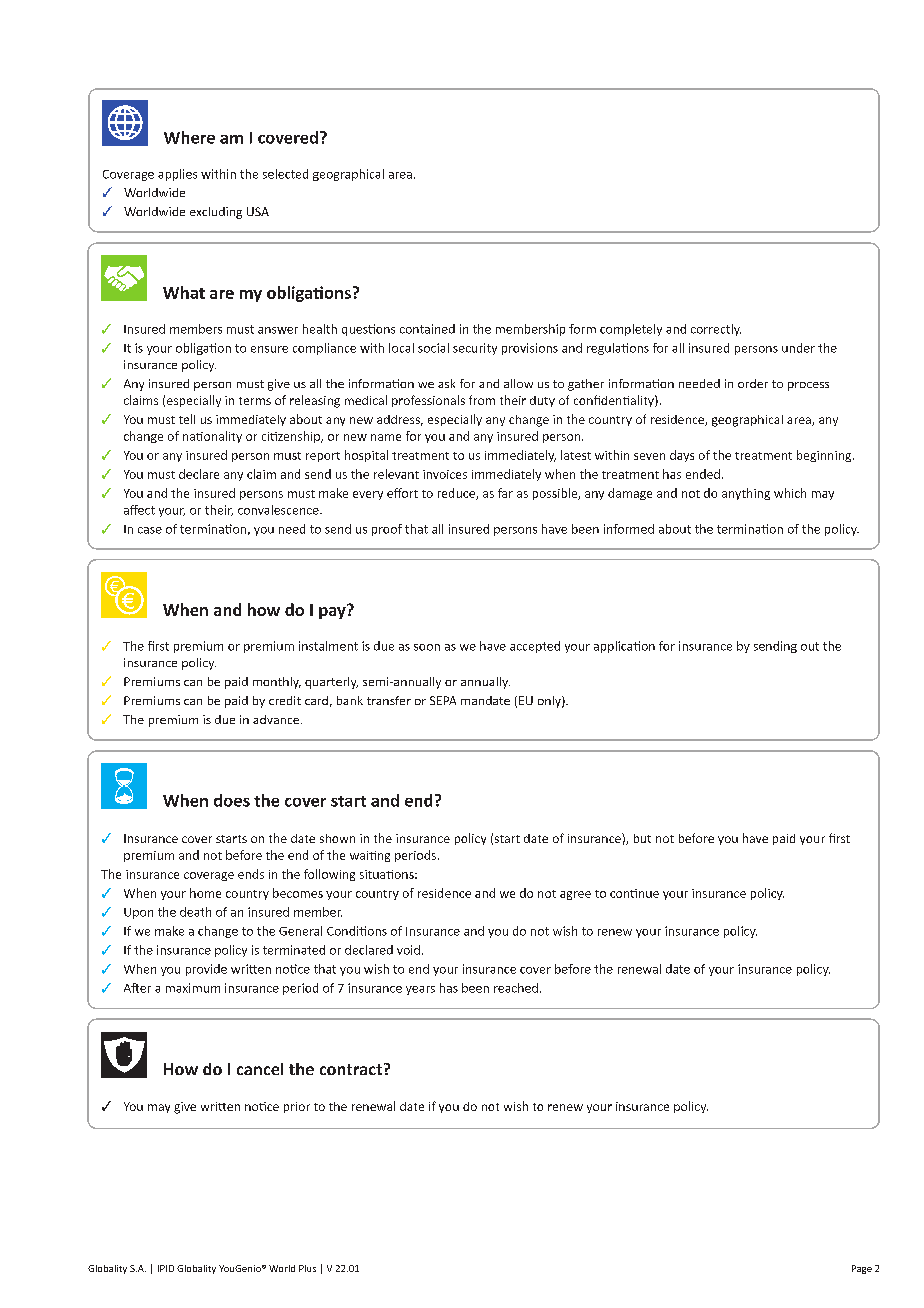  I want to click on applies, so click(177, 175).
